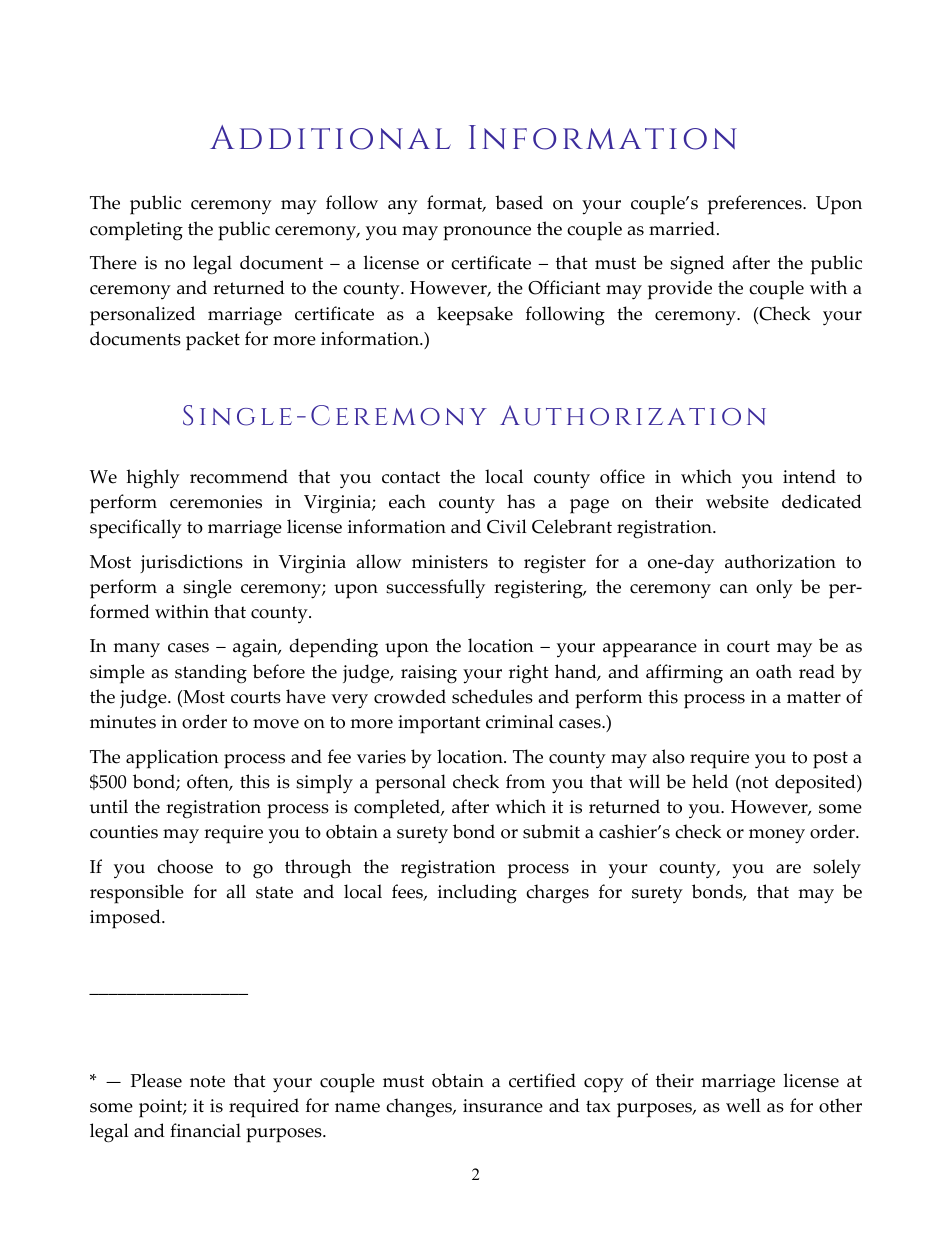 The image size is (952, 1233). I want to click on well, so click(743, 1105).
